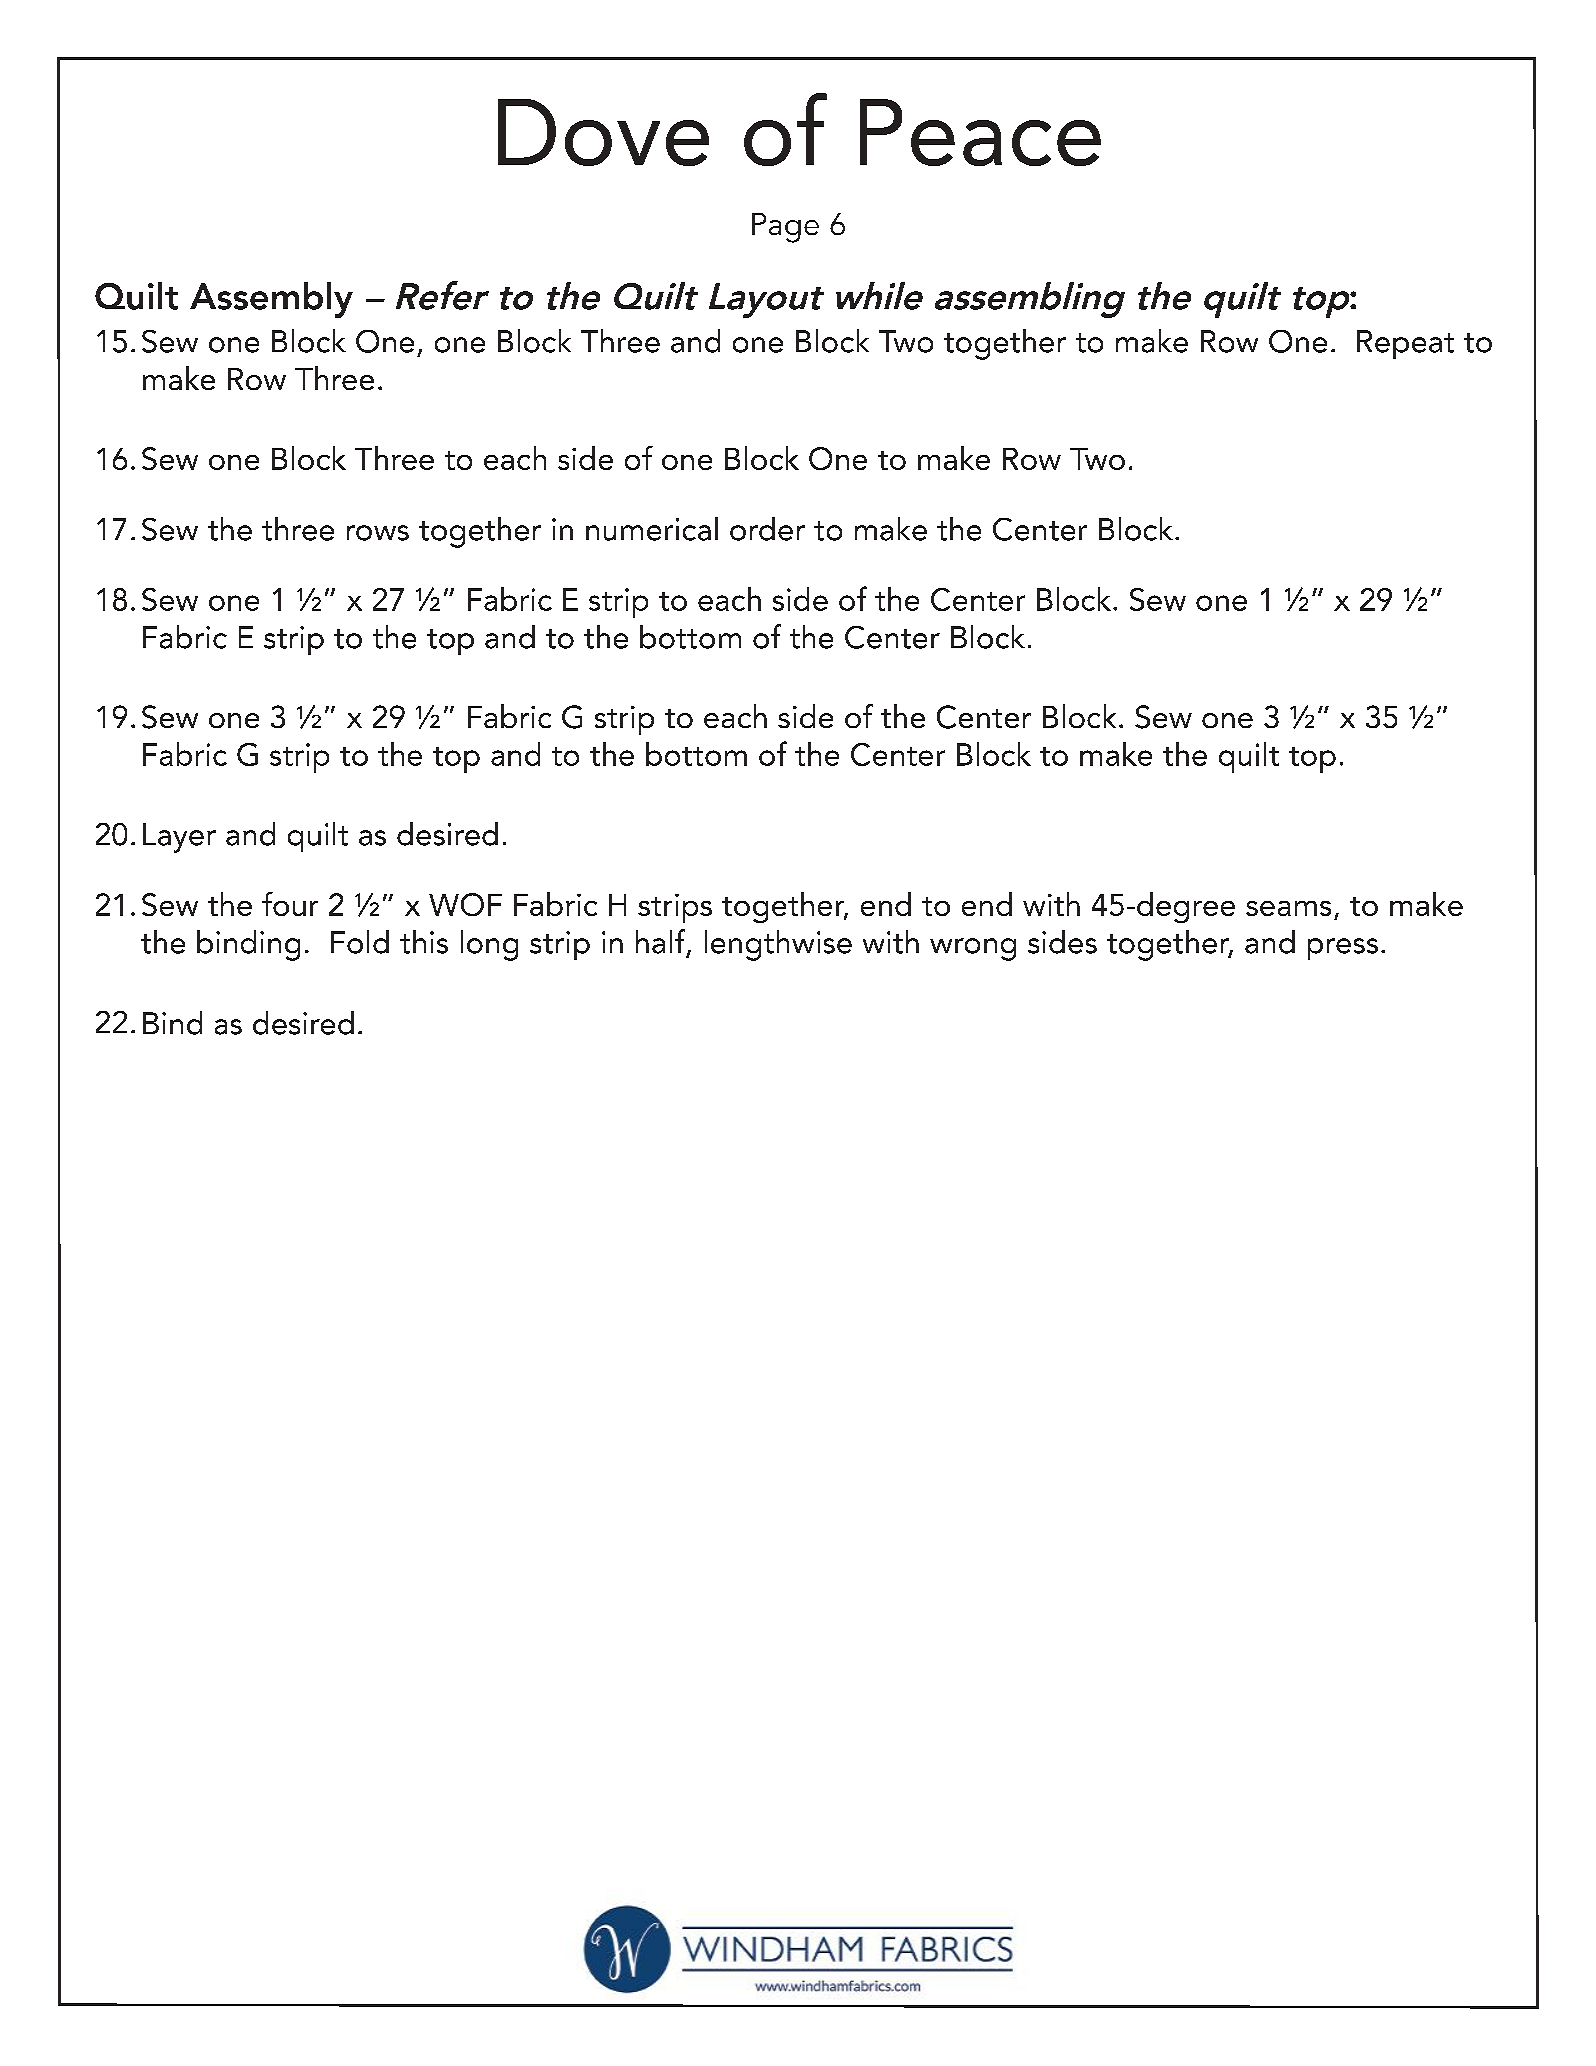 The image size is (1596, 2066). What do you see at coordinates (603, 132) in the screenshot?
I see `Dove` at bounding box center [603, 132].
